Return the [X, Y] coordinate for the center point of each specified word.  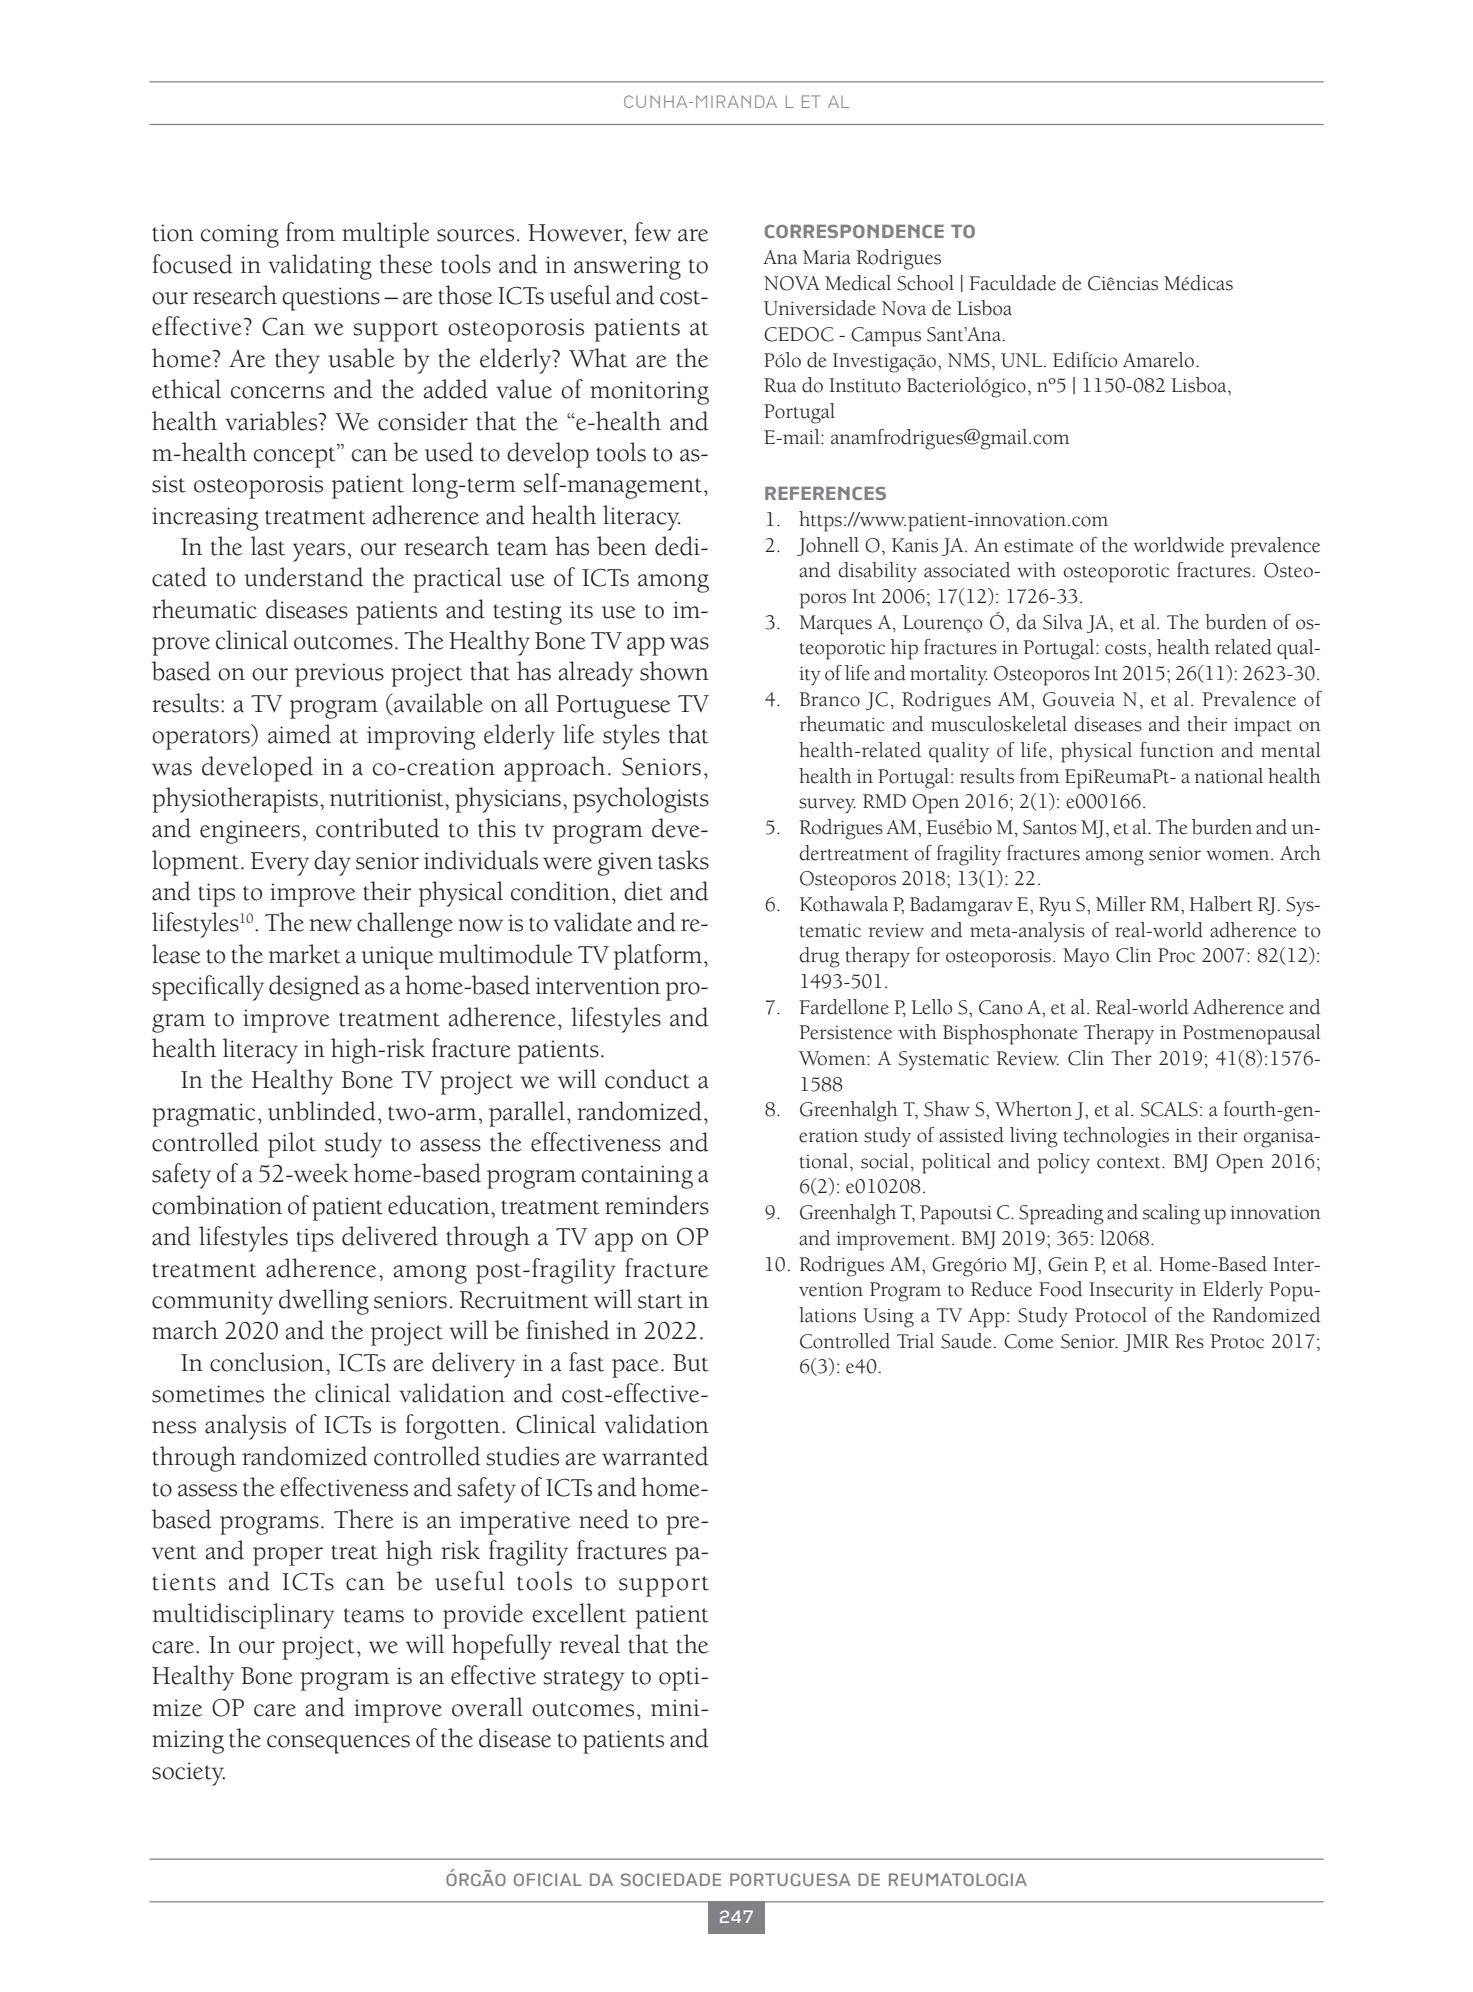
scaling [1171, 1214]
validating [320, 267]
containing [637, 1177]
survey [827, 806]
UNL [1023, 360]
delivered [390, 1236]
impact [1263, 727]
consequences [338, 1744]
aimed [299, 734]
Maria [826, 257]
